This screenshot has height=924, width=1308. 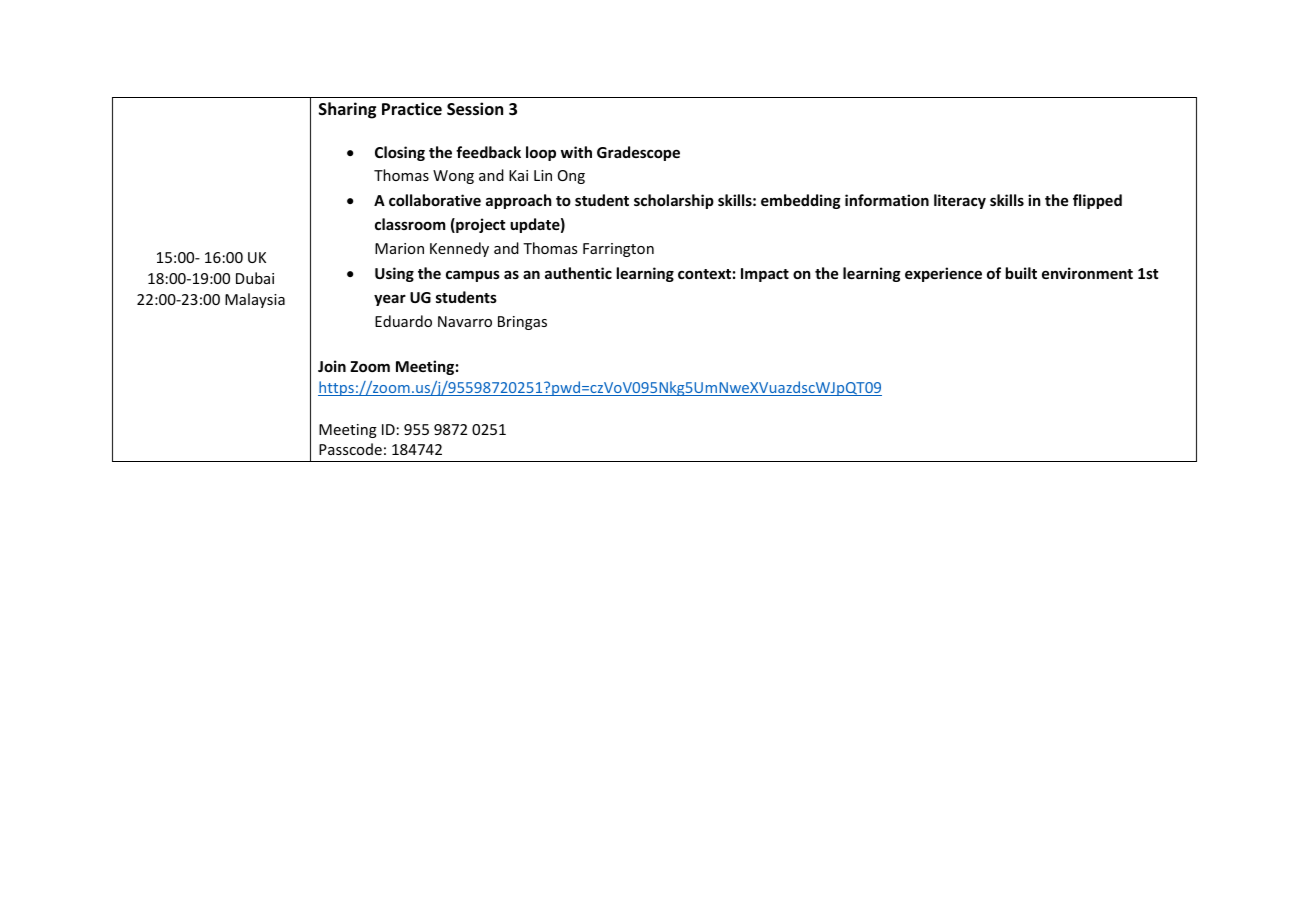 What do you see at coordinates (960, 201) in the screenshot?
I see `literacy` at bounding box center [960, 201].
